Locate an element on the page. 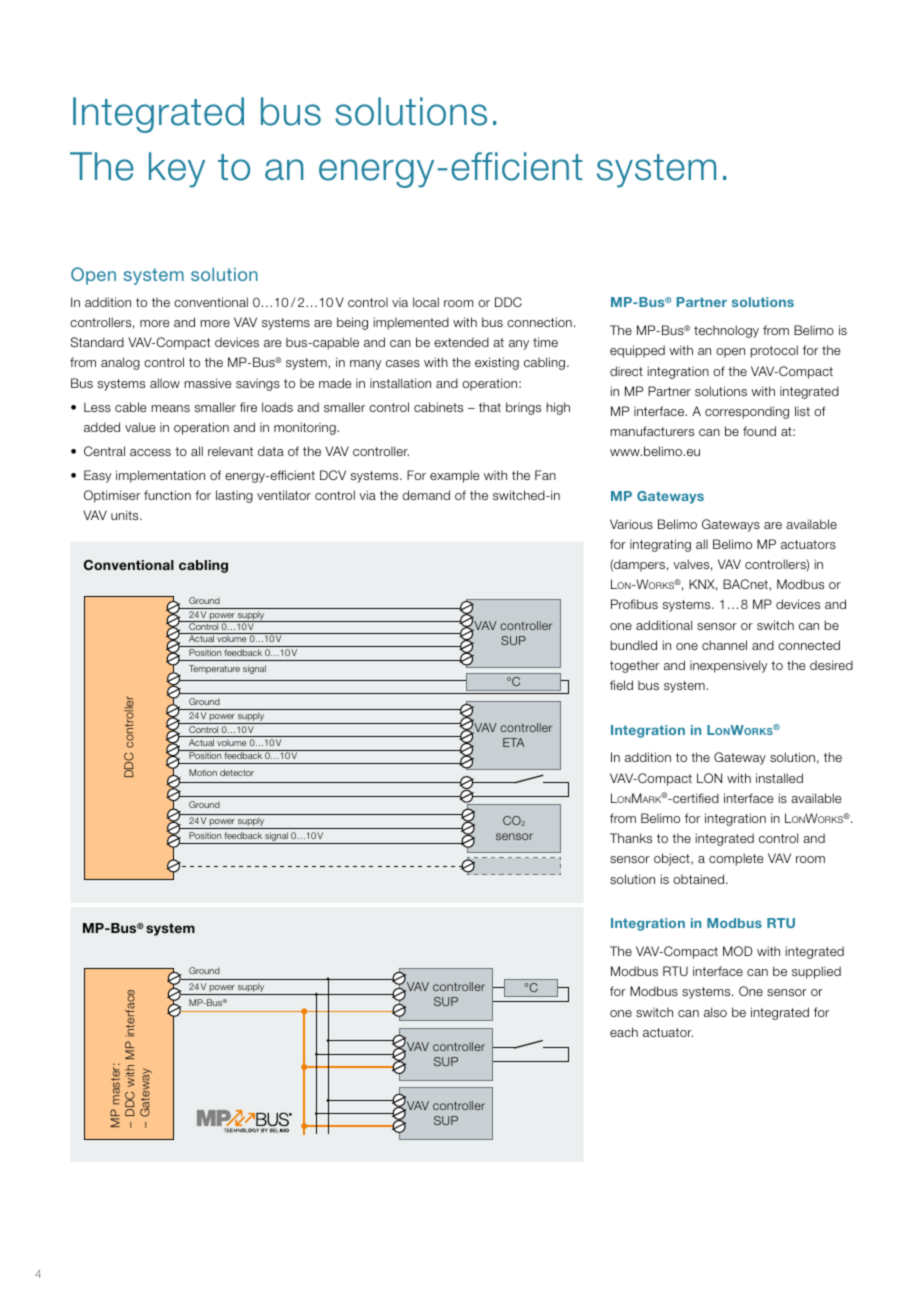  key is located at coordinates (177, 170).
